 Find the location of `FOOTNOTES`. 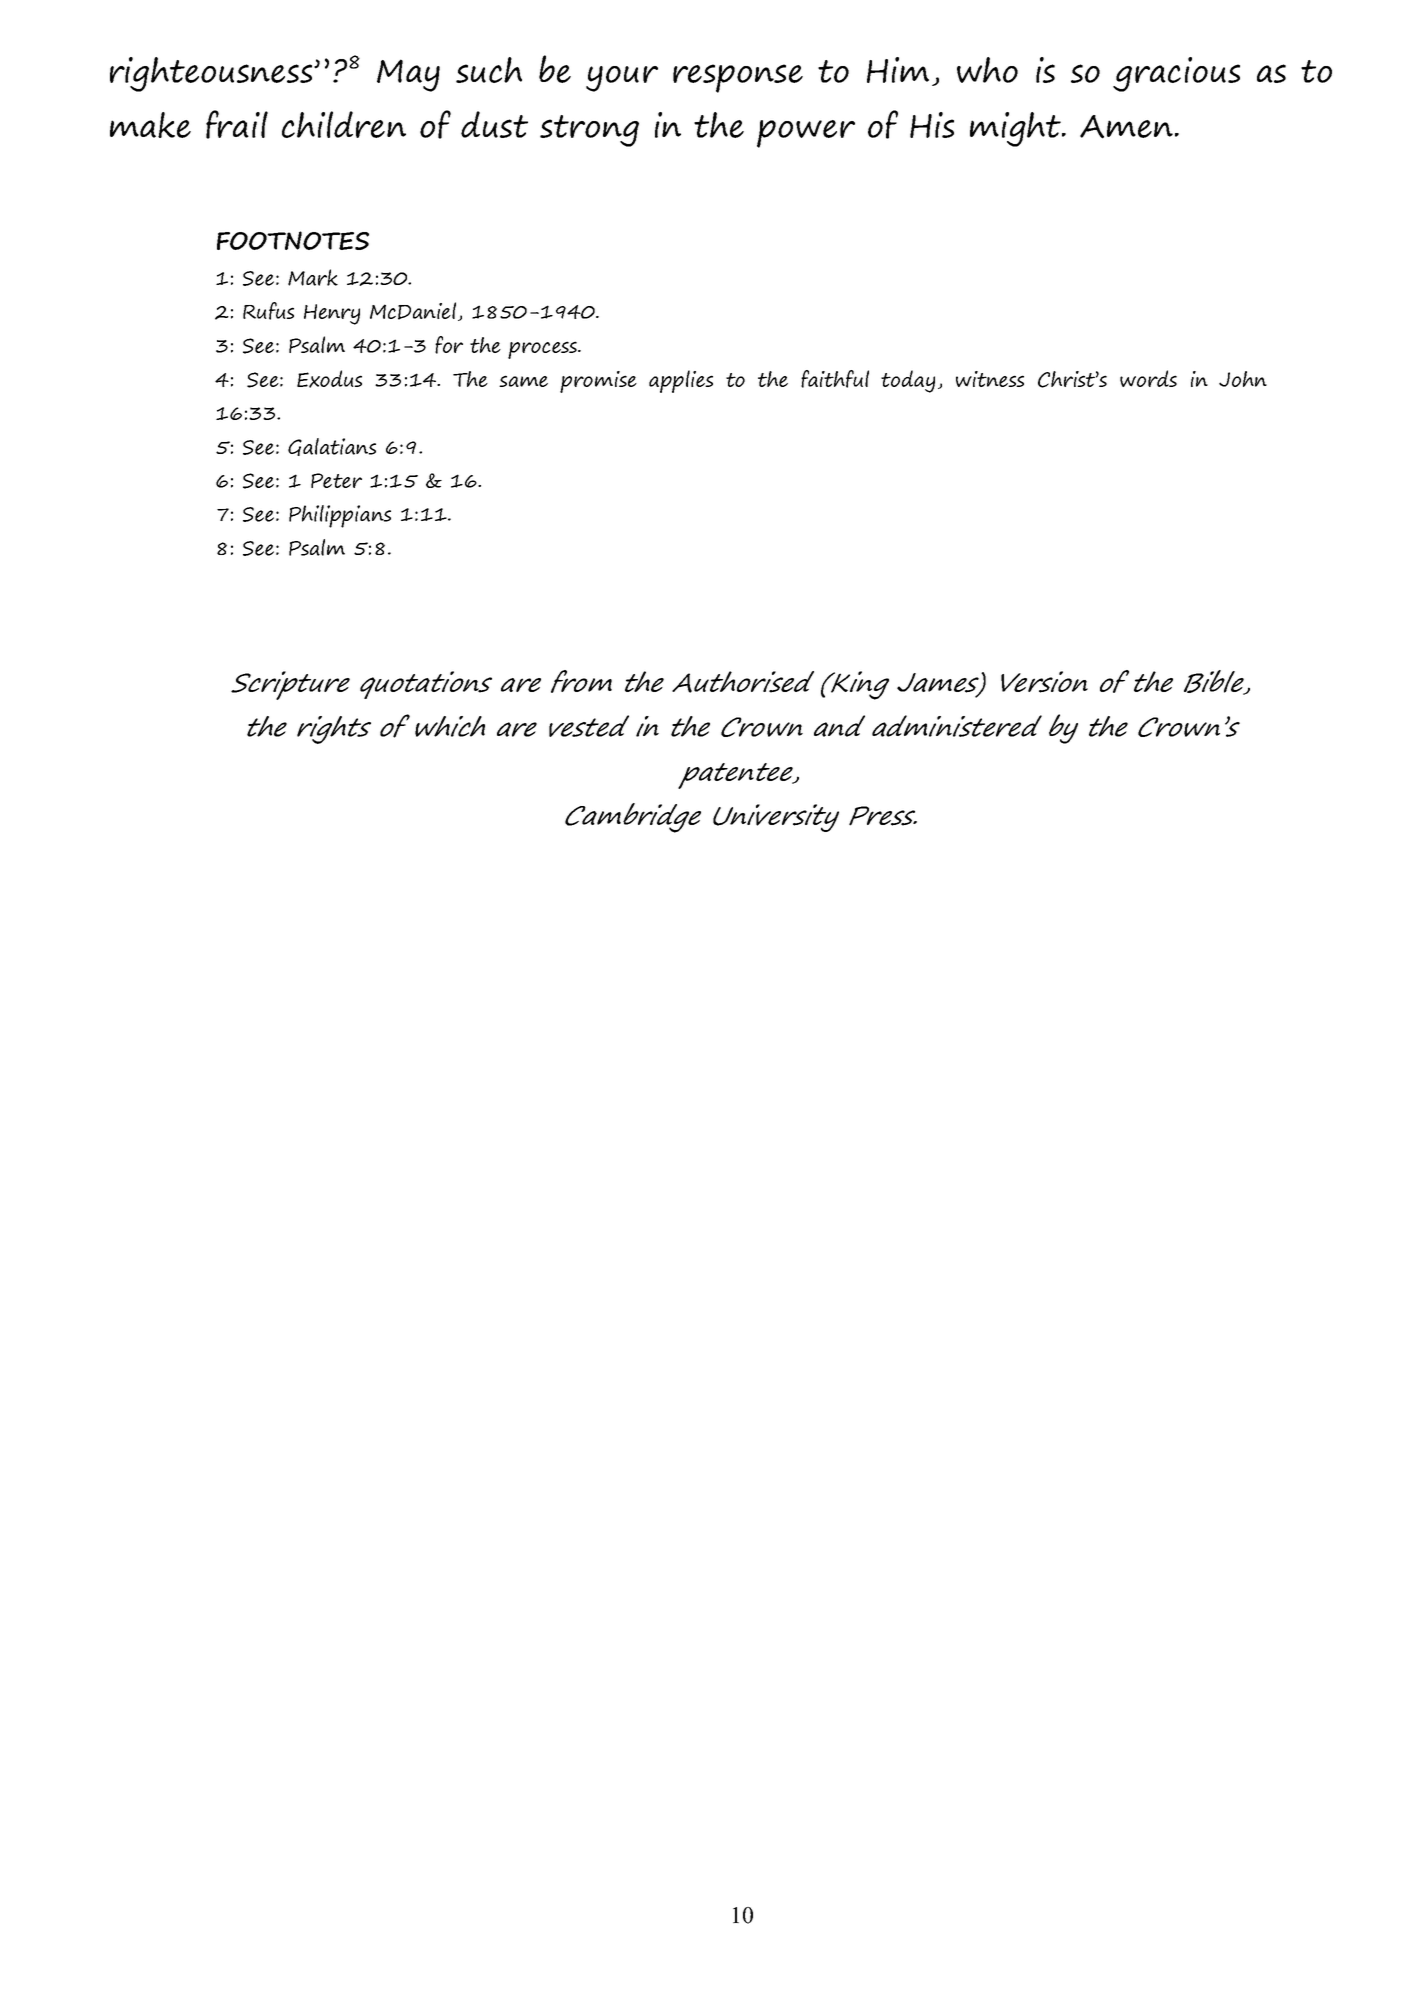

FOOTNOTES is located at coordinates (293, 240).
